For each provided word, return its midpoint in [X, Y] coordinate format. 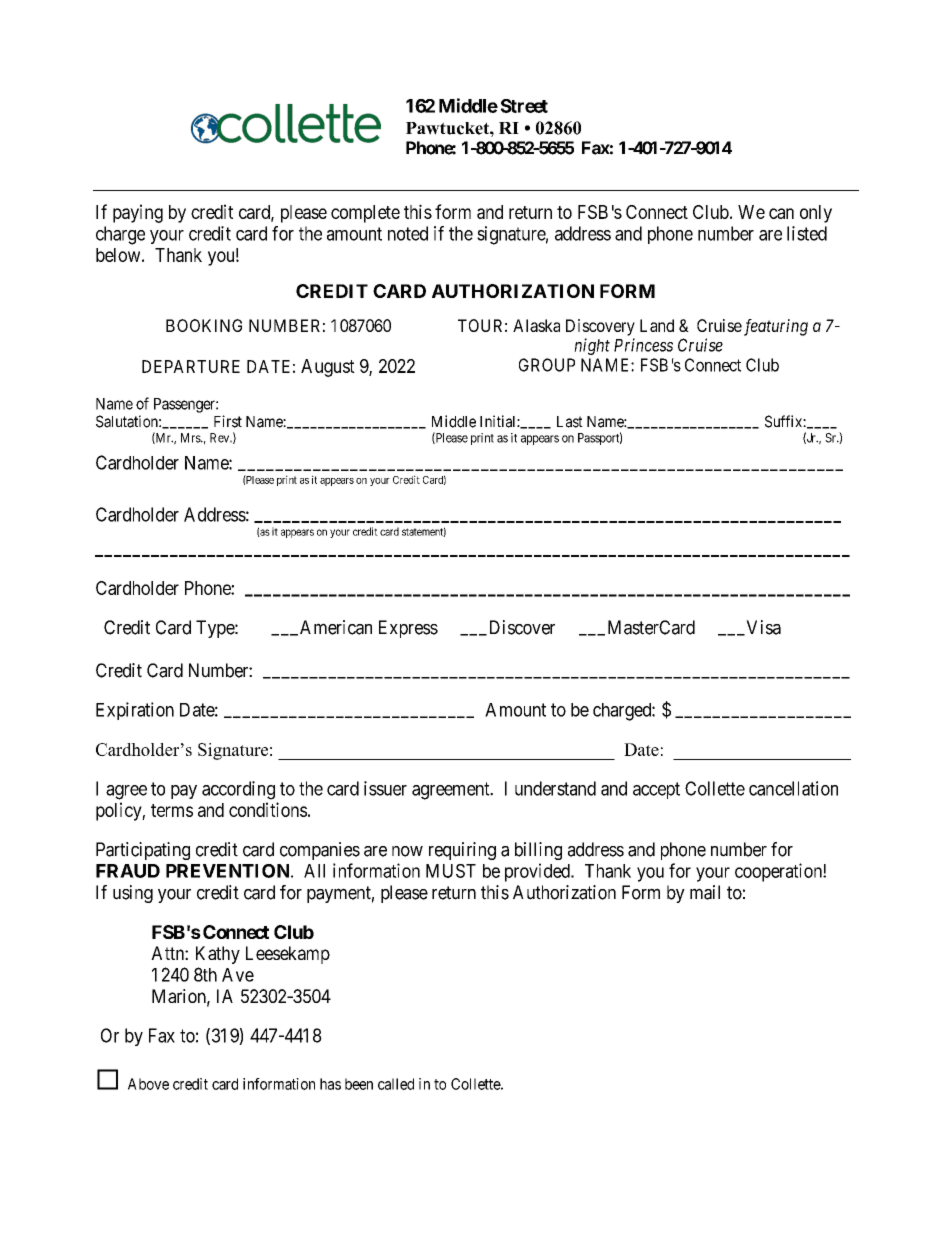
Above [148, 1084]
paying [138, 213]
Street [524, 106]
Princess [643, 345]
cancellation [793, 788]
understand [555, 788]
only [816, 214]
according [238, 790]
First [228, 421]
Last [570, 422]
